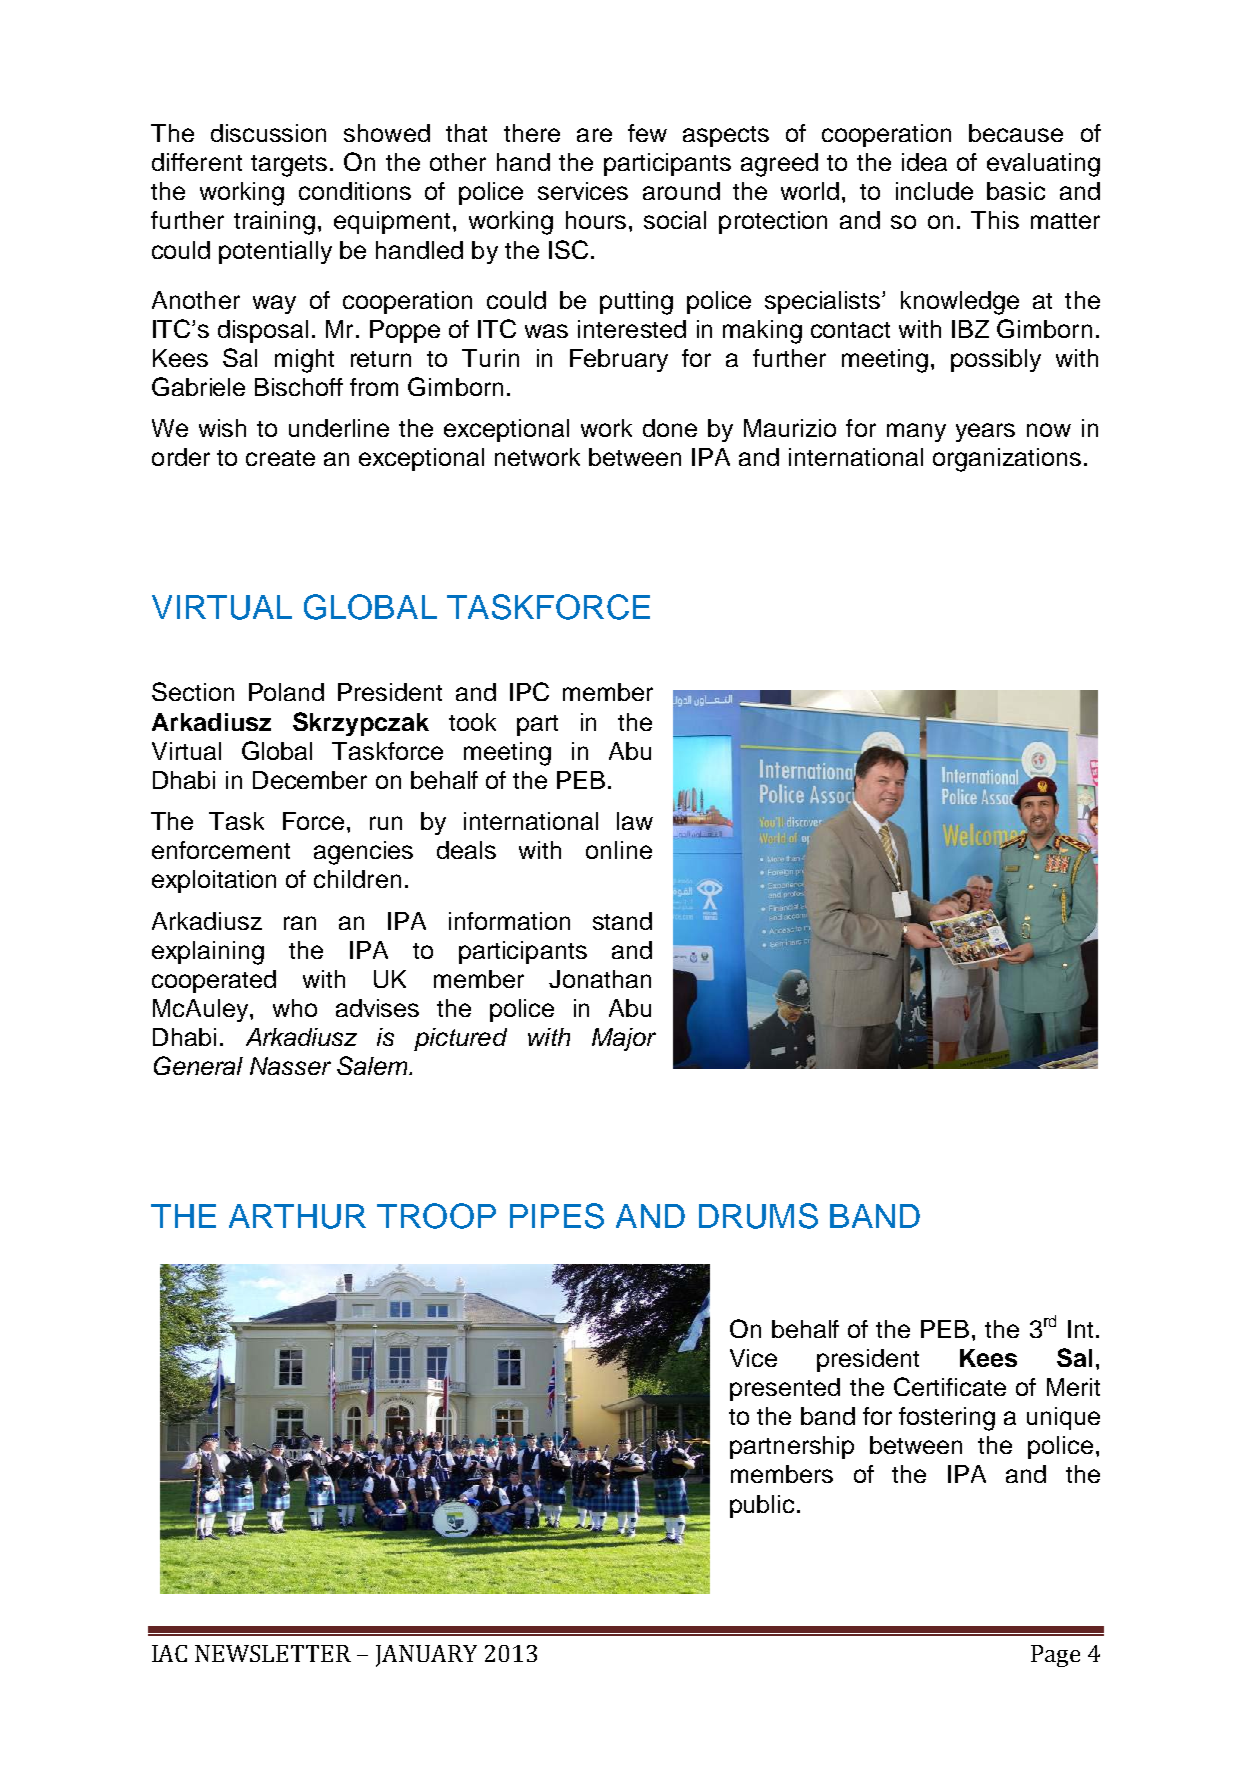  I want to click on public, so click(762, 1506).
